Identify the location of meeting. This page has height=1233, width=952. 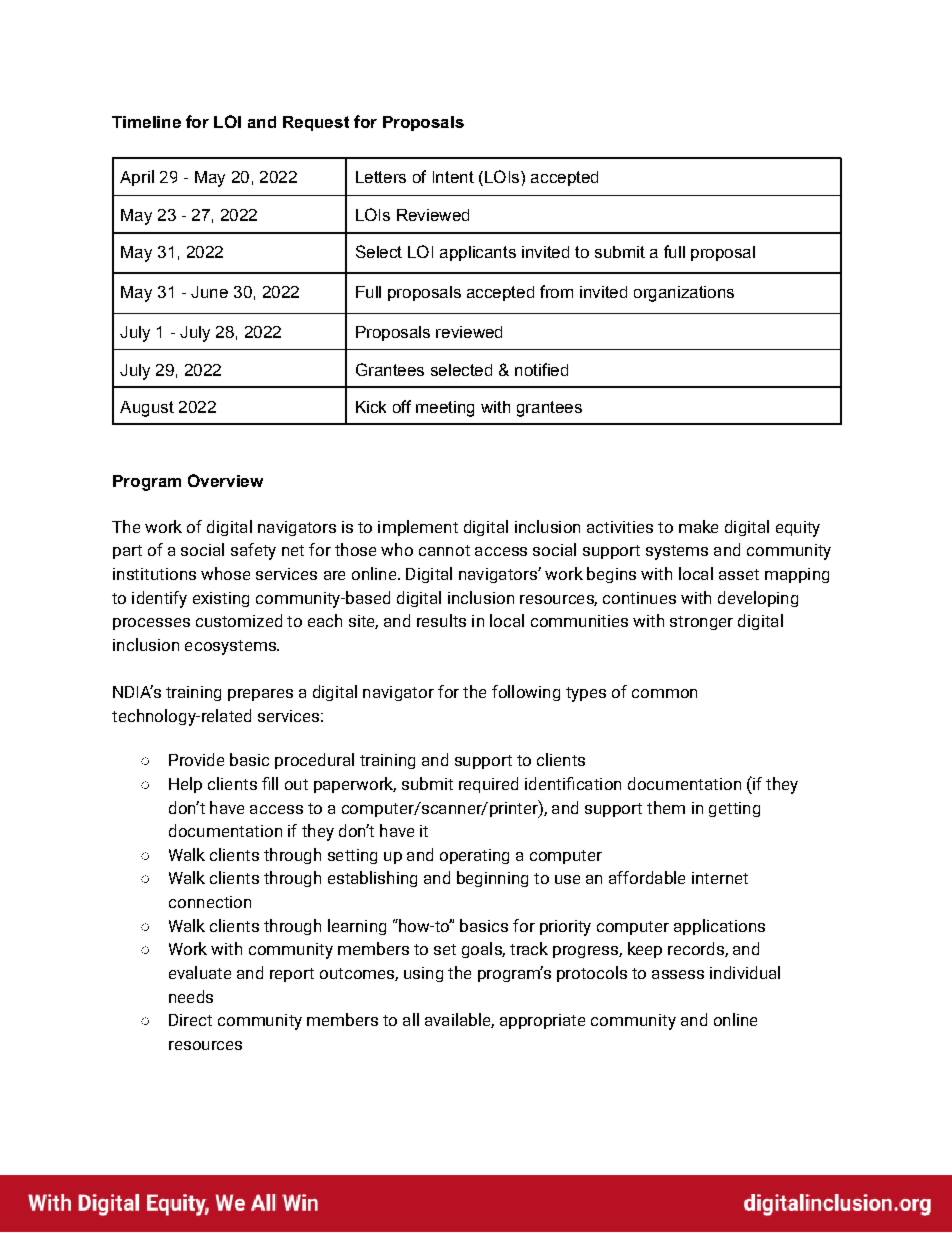
(445, 409).
